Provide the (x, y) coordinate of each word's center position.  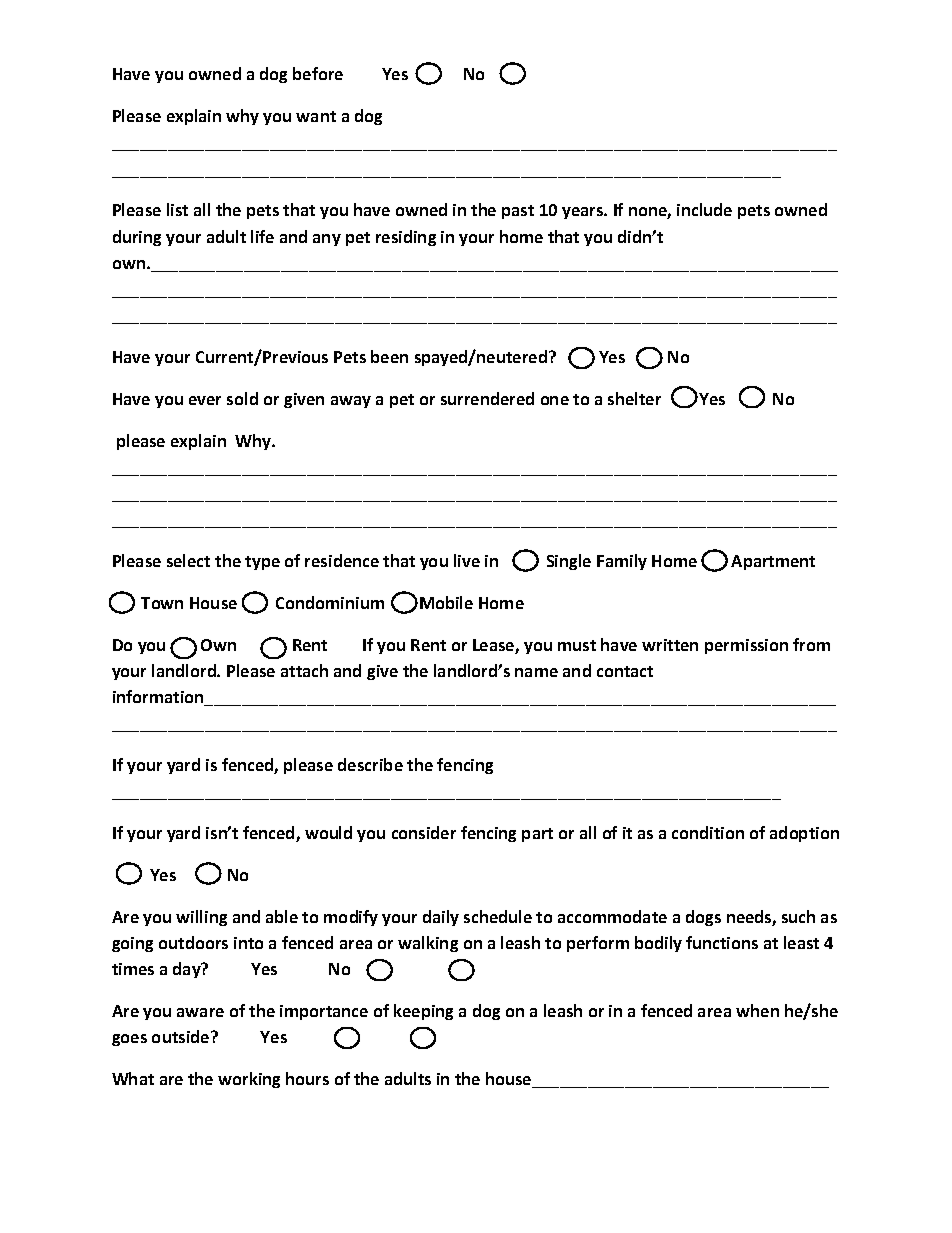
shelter (634, 398)
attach (304, 670)
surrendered (487, 398)
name (536, 672)
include (704, 209)
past (518, 212)
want (316, 116)
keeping (423, 1012)
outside (182, 1036)
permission (746, 646)
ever (205, 400)
